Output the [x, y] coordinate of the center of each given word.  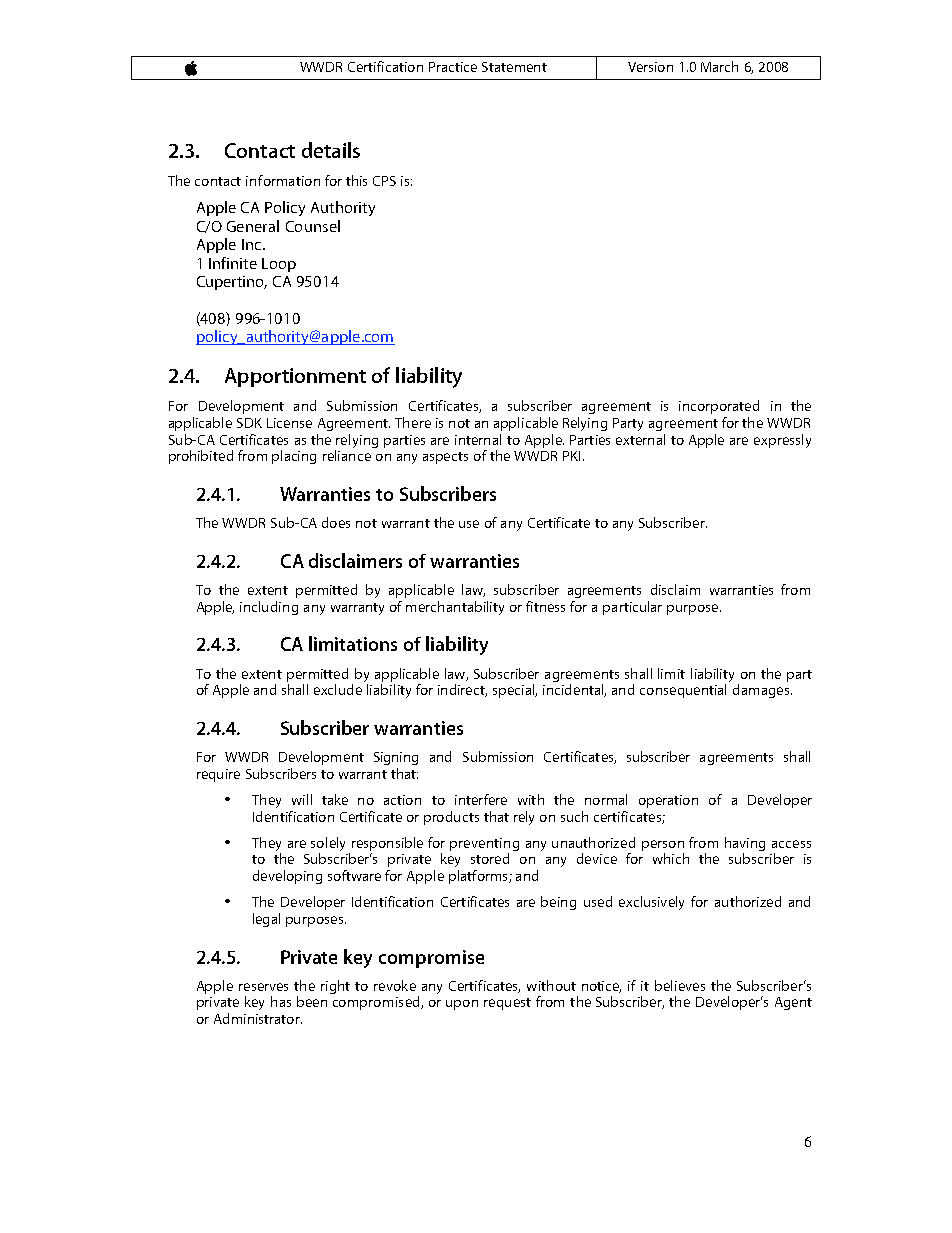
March [719, 66]
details [331, 150]
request [507, 1004]
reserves [263, 987]
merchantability [455, 608]
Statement [514, 67]
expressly [782, 441]
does [336, 522]
